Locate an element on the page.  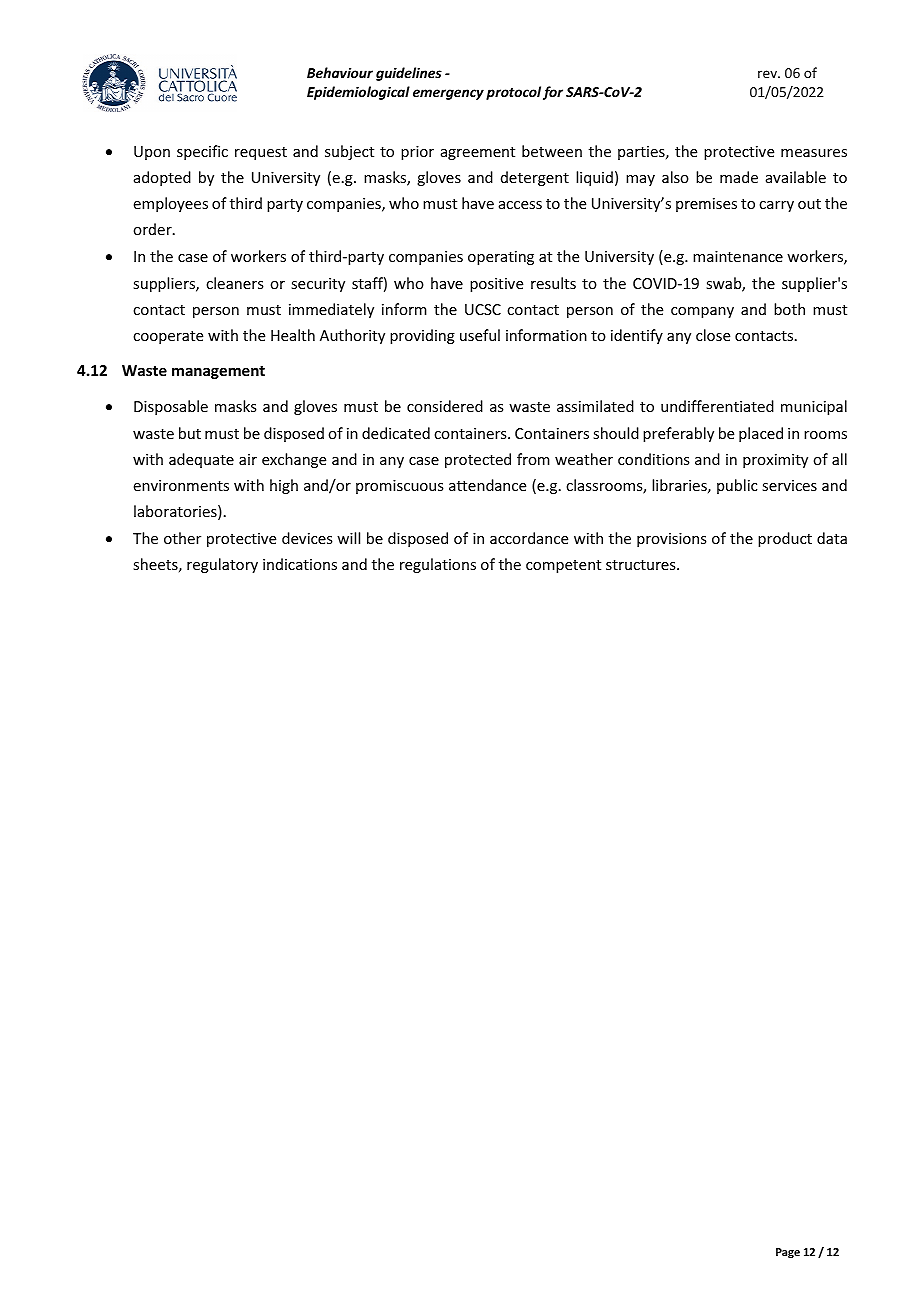
regulations is located at coordinates (438, 565).
